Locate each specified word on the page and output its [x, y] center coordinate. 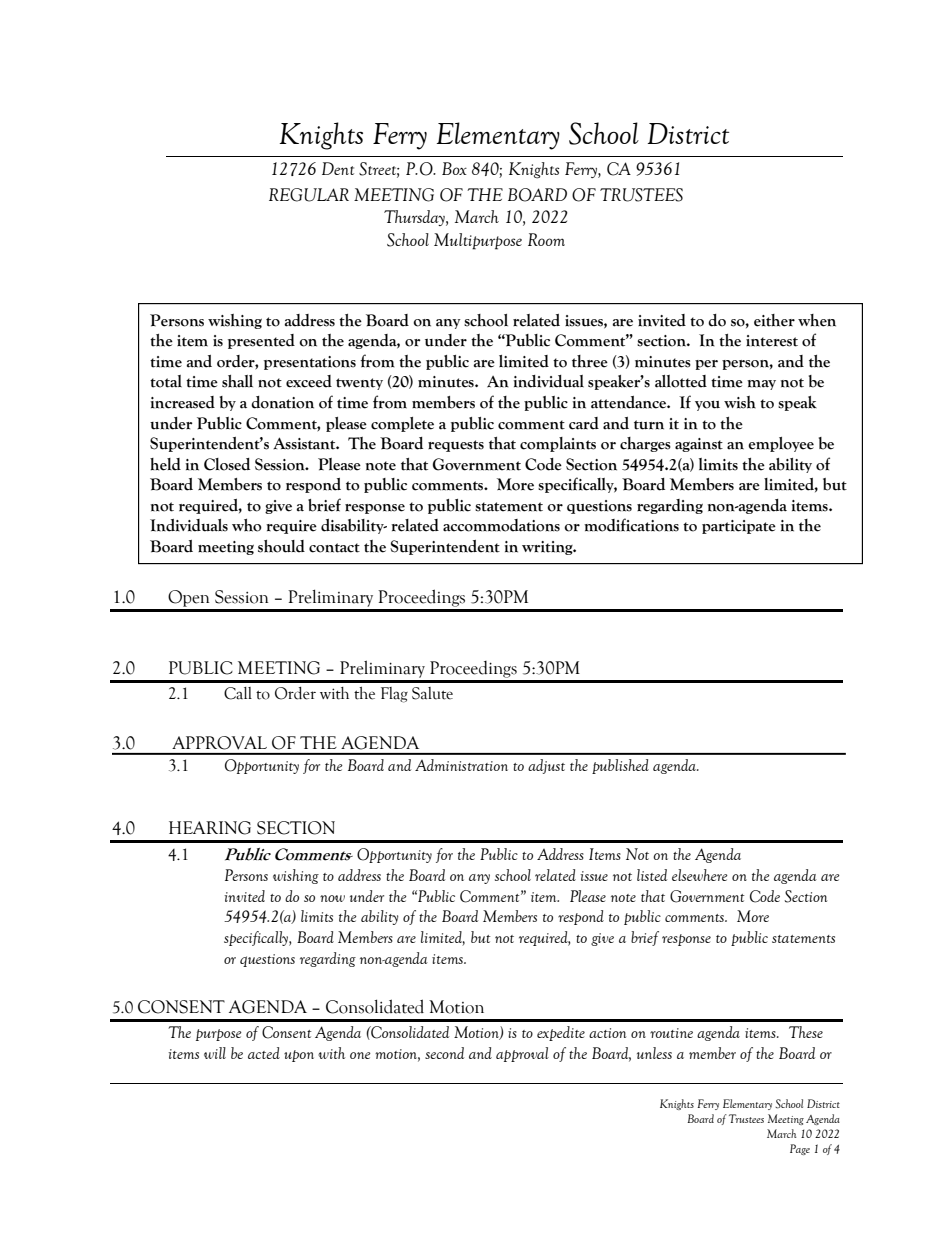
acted [264, 1053]
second [444, 1053]
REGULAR [309, 195]
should [281, 546]
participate [739, 527]
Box [454, 168]
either [774, 320]
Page [800, 1149]
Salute [432, 693]
